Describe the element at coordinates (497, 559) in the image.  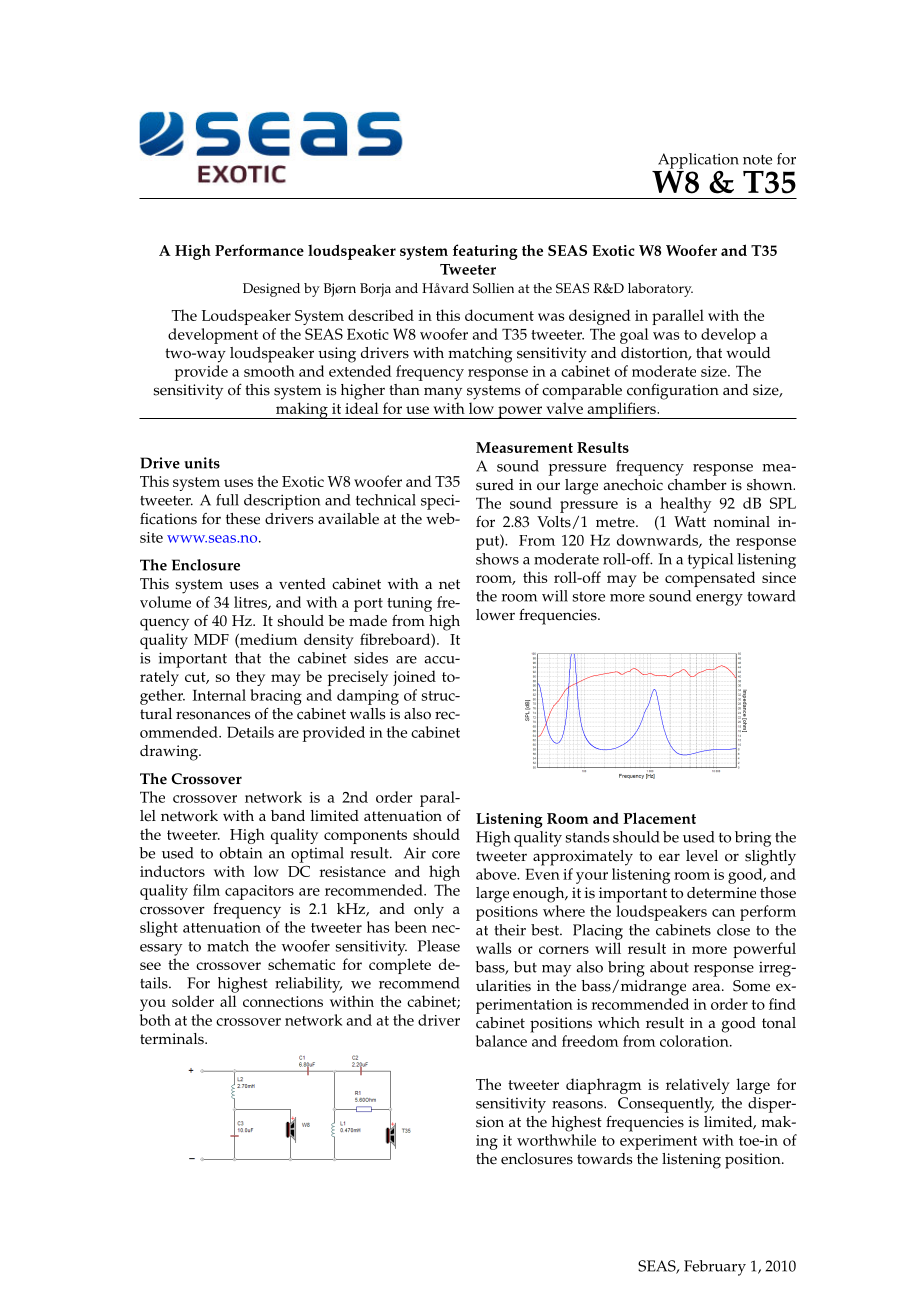
I see `shows` at that location.
